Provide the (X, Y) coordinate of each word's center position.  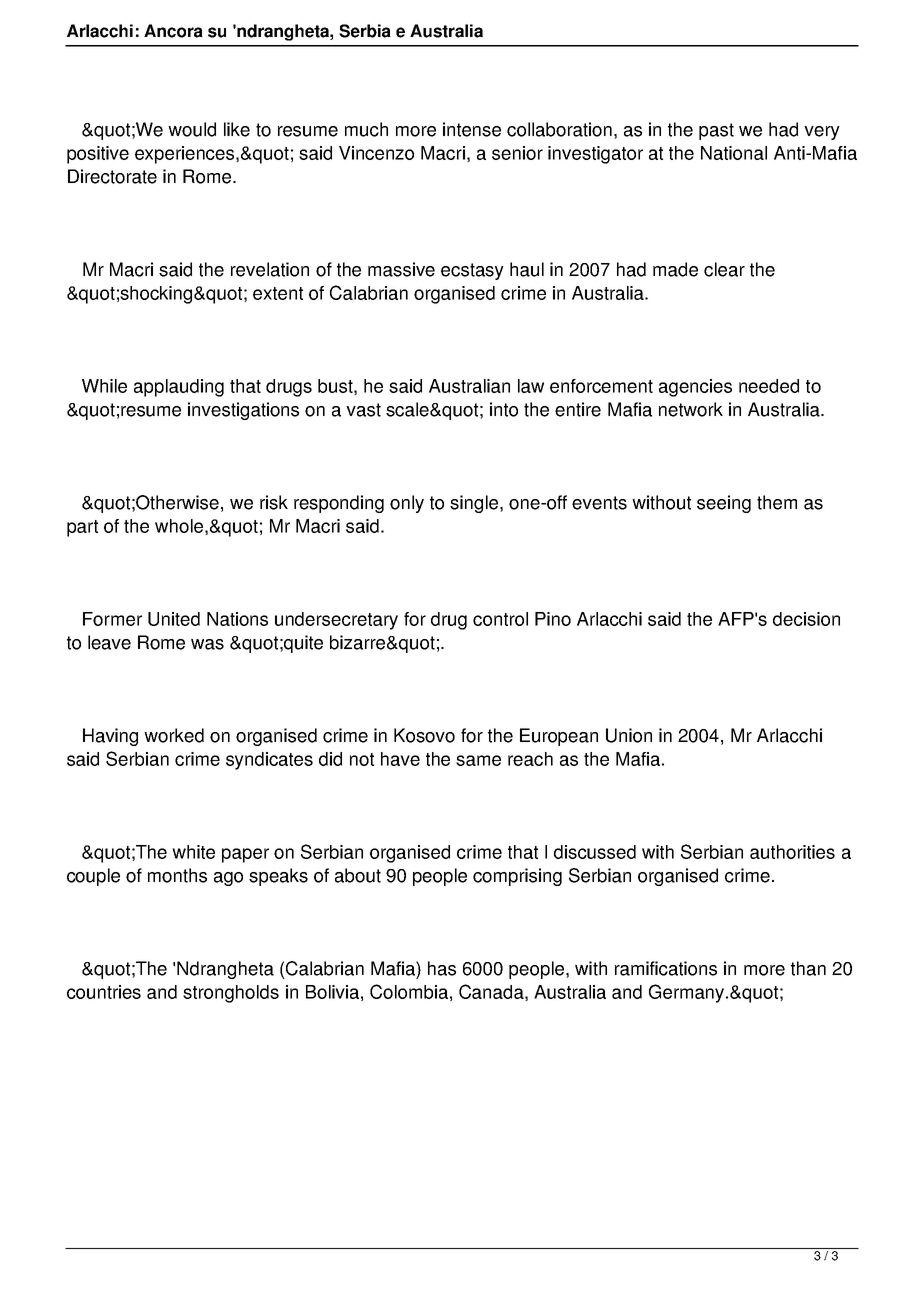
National (734, 153)
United (174, 619)
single (475, 504)
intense (472, 129)
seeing (724, 504)
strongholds (231, 994)
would (192, 129)
